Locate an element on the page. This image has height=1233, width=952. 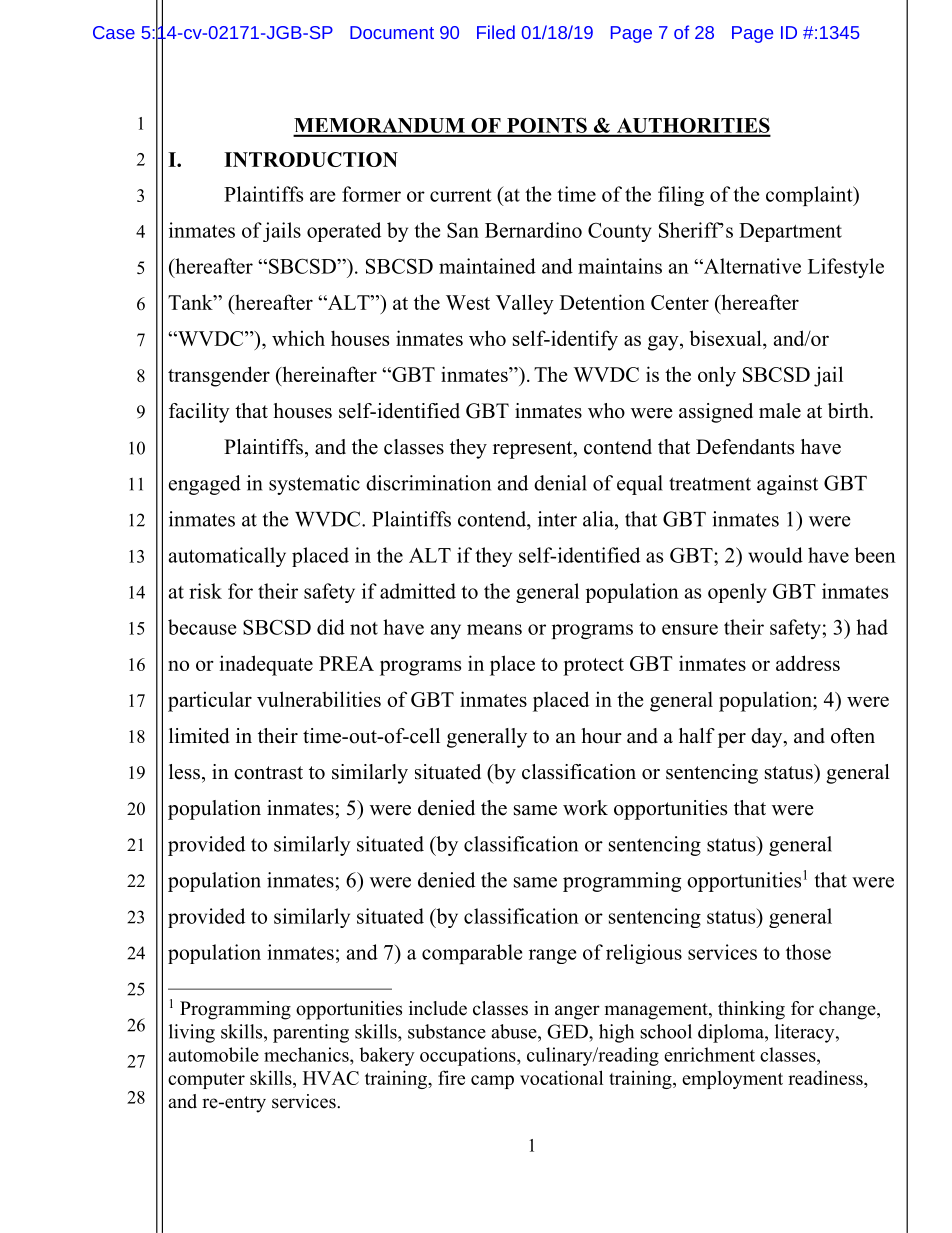
Case is located at coordinates (114, 32).
